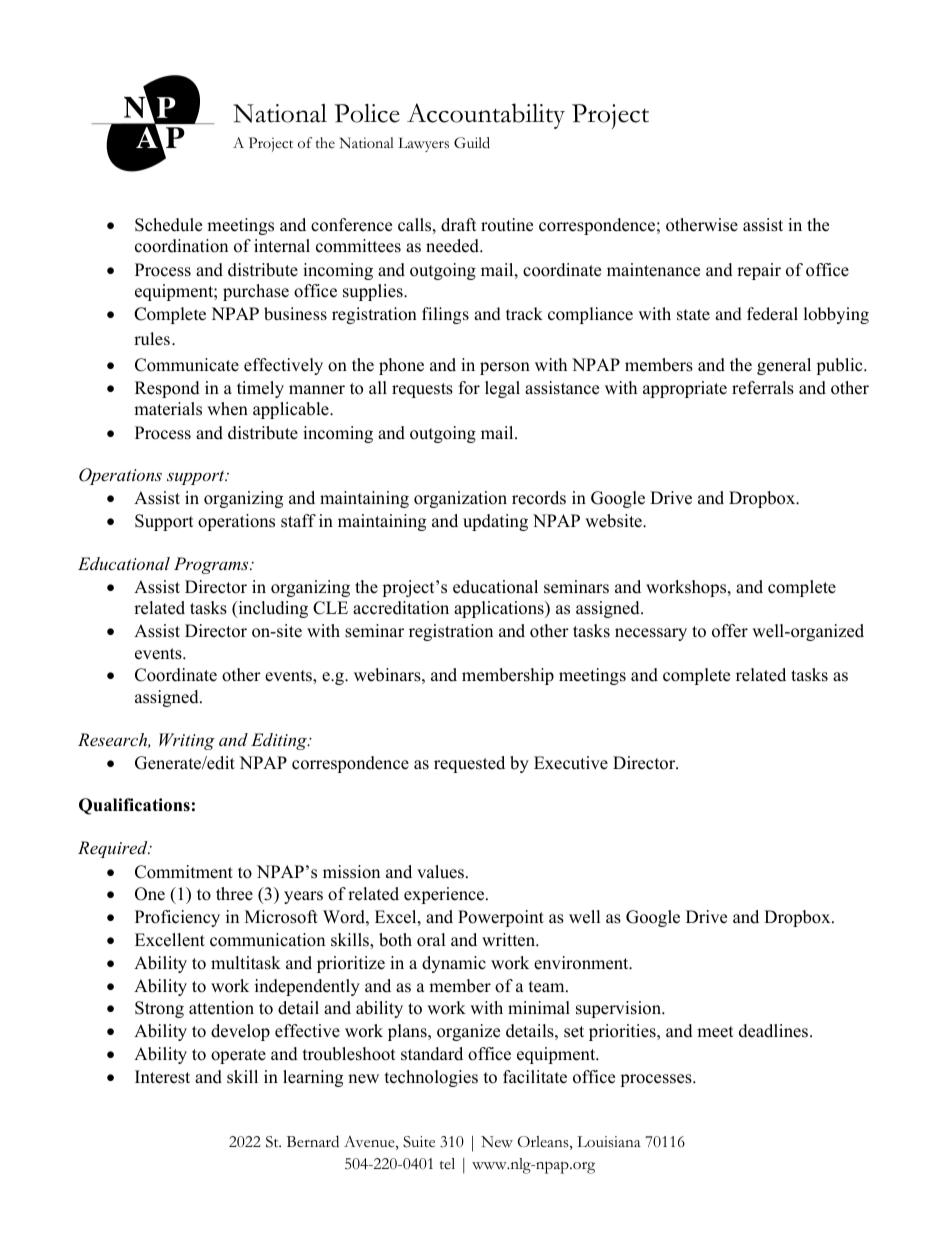  Describe the element at coordinates (212, 565) in the screenshot. I see `Programs` at that location.
